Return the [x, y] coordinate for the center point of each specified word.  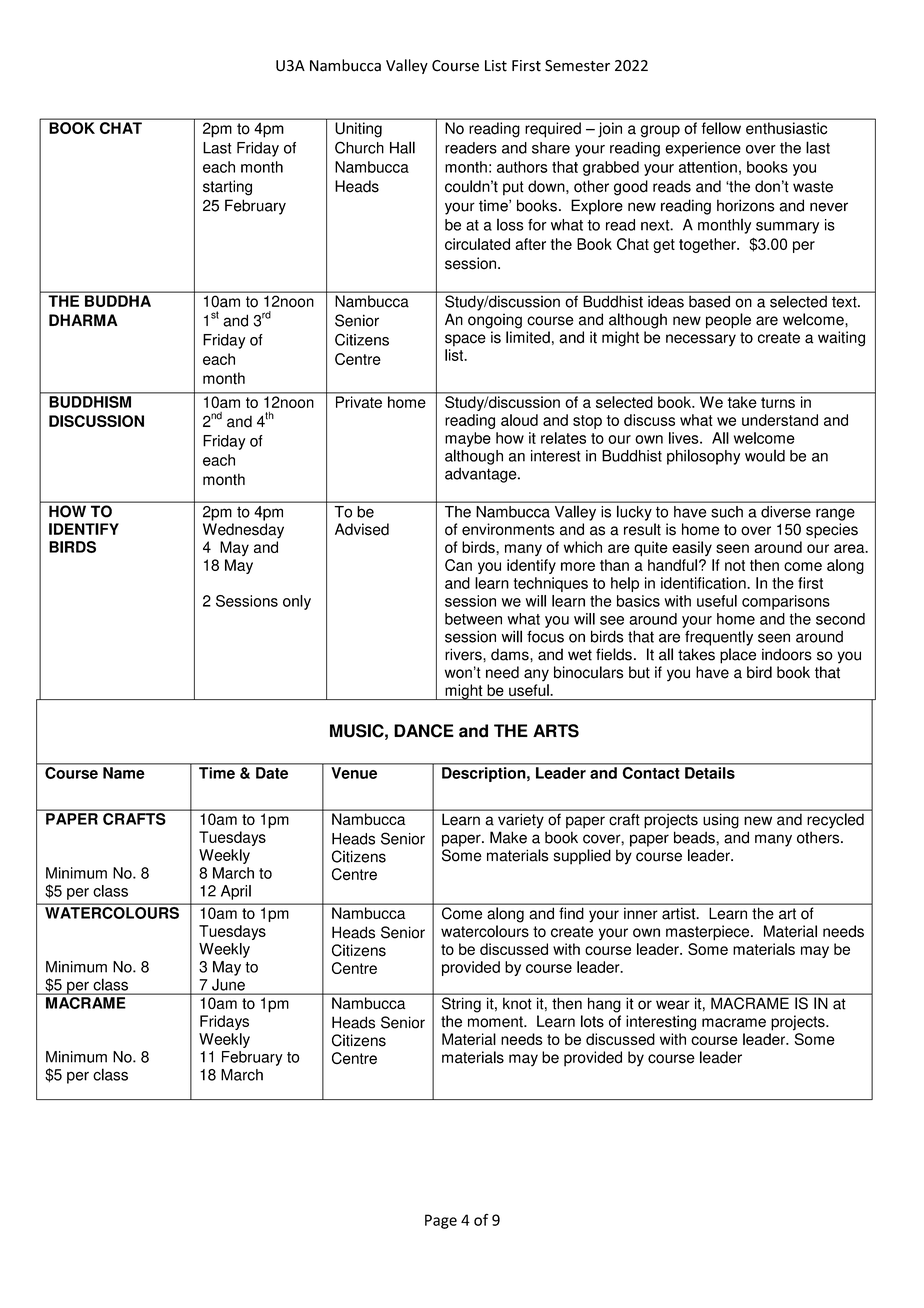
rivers [464, 654]
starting [227, 188]
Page [441, 1221]
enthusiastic [786, 128]
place [738, 656]
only [297, 602]
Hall [402, 147]
